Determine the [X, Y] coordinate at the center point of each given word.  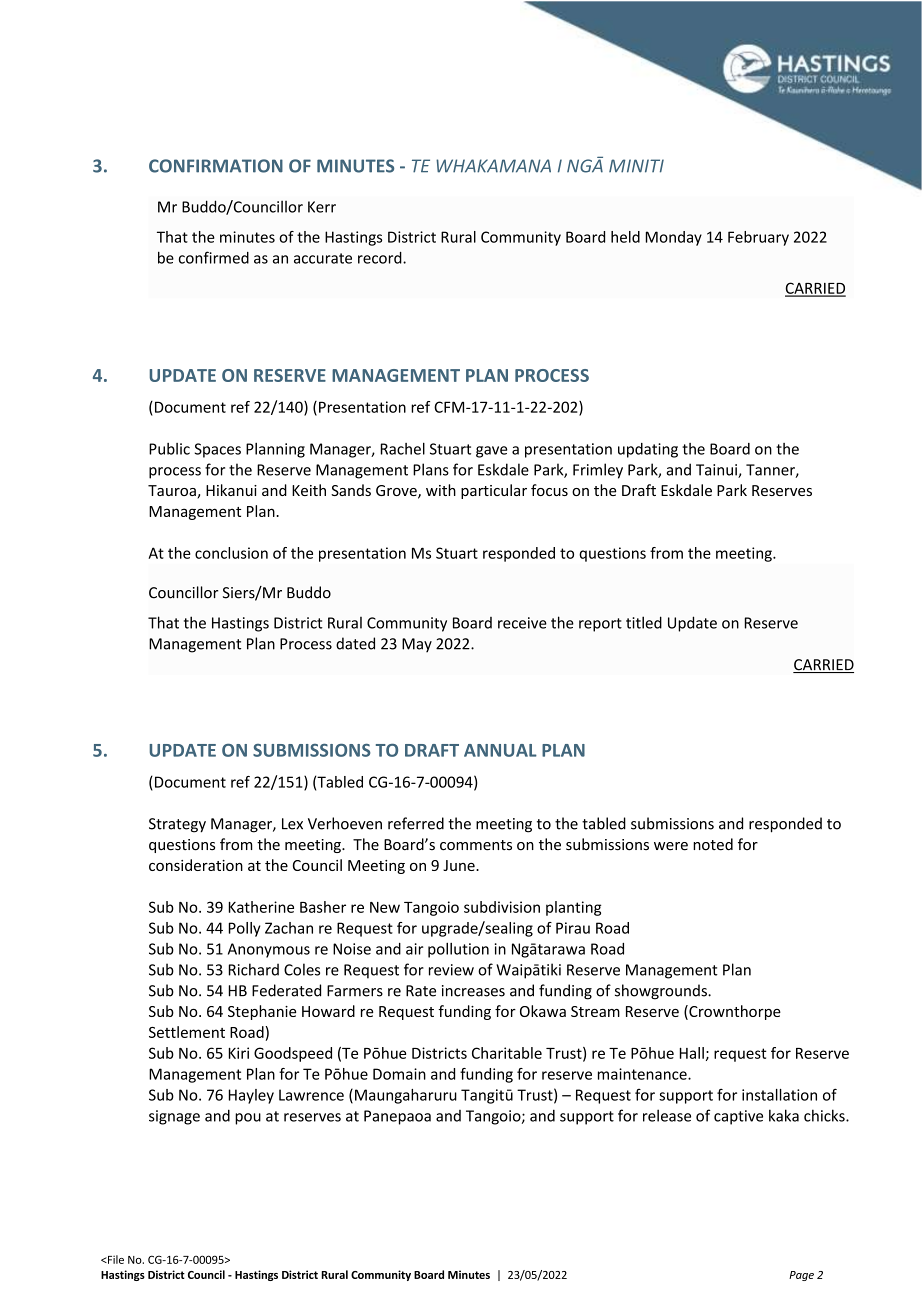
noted [713, 844]
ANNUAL [500, 750]
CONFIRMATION [216, 166]
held [625, 237]
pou [248, 1119]
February [758, 238]
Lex [292, 824]
